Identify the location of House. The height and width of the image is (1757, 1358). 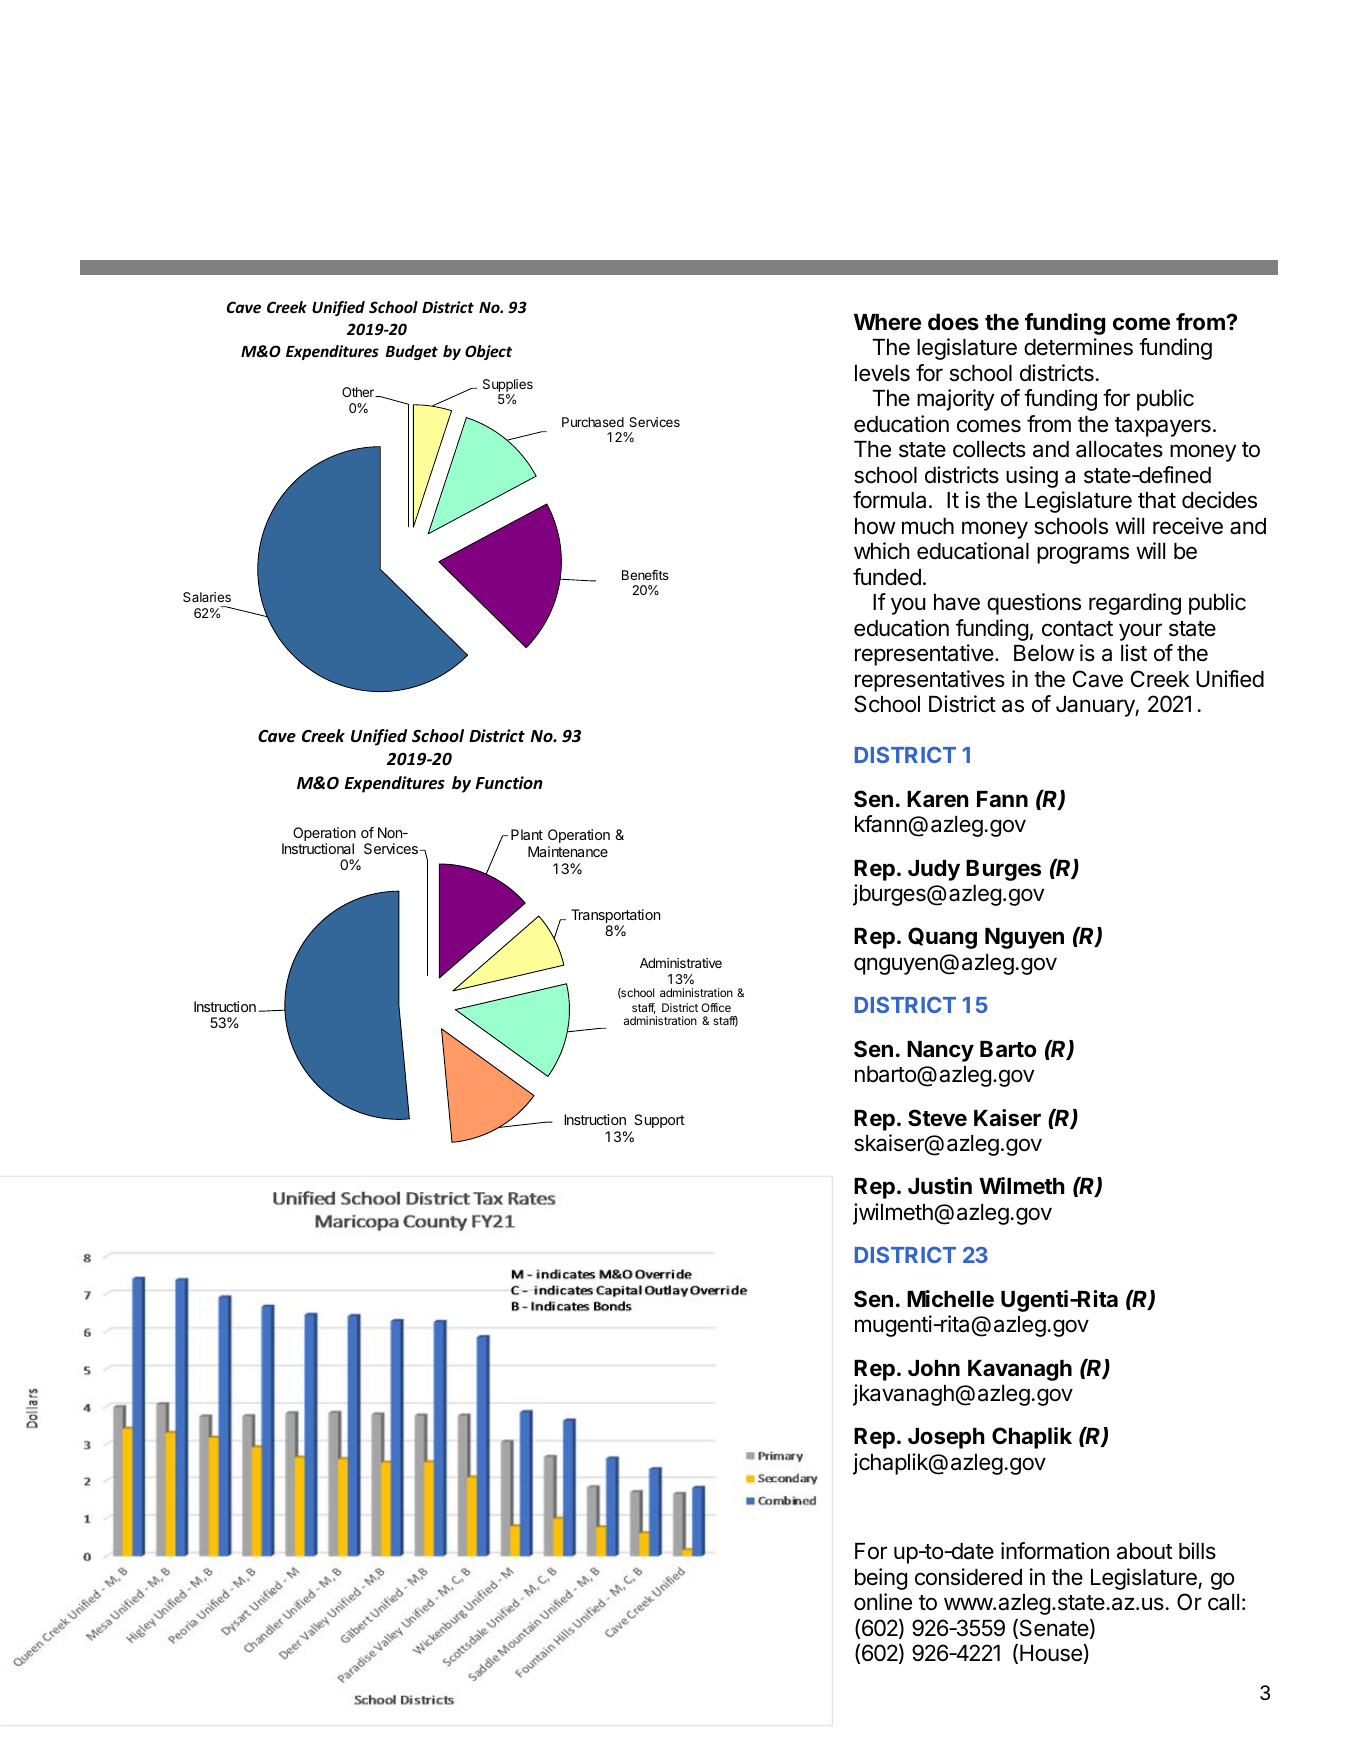
(1052, 1654).
